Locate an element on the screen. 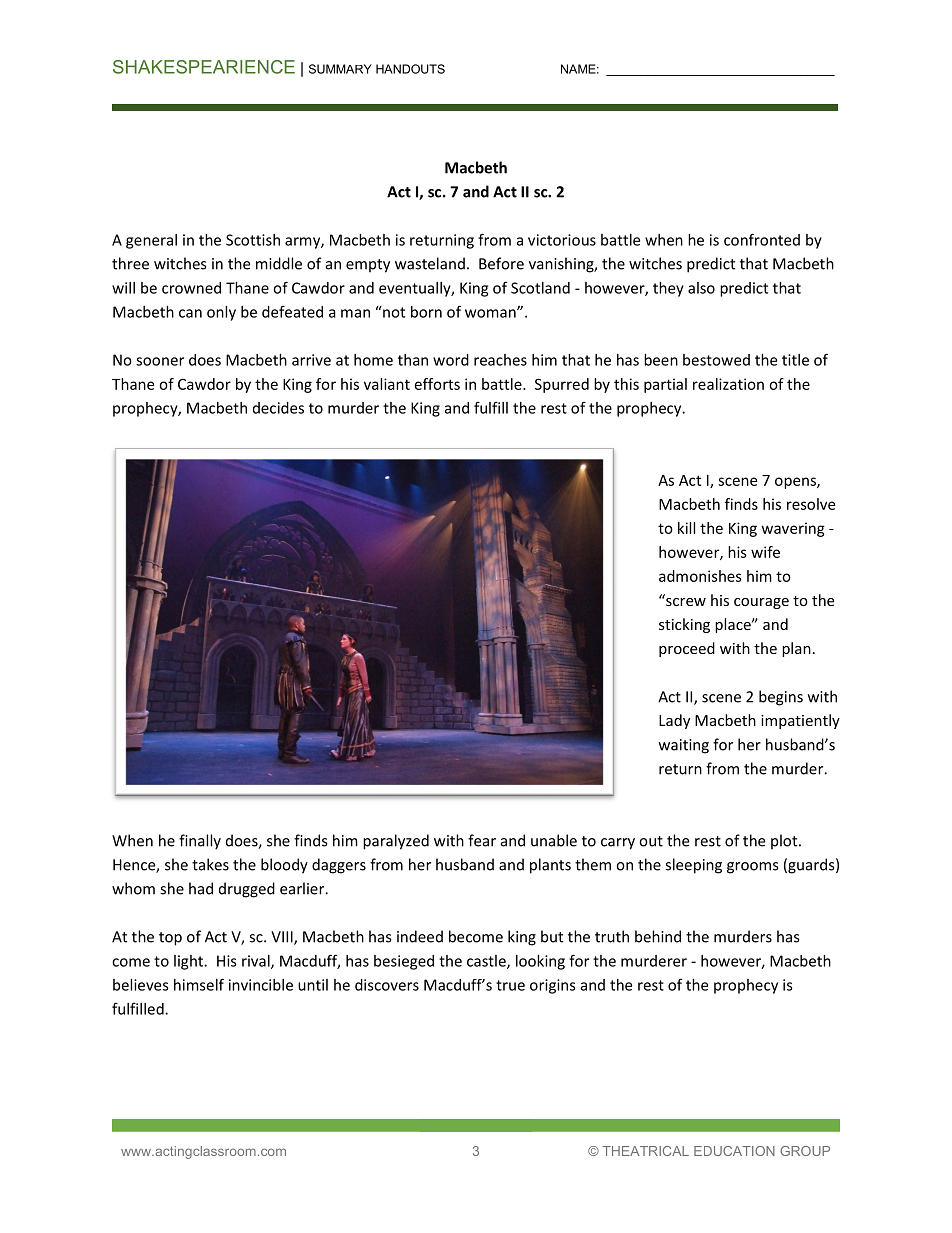  decides is located at coordinates (278, 408).
